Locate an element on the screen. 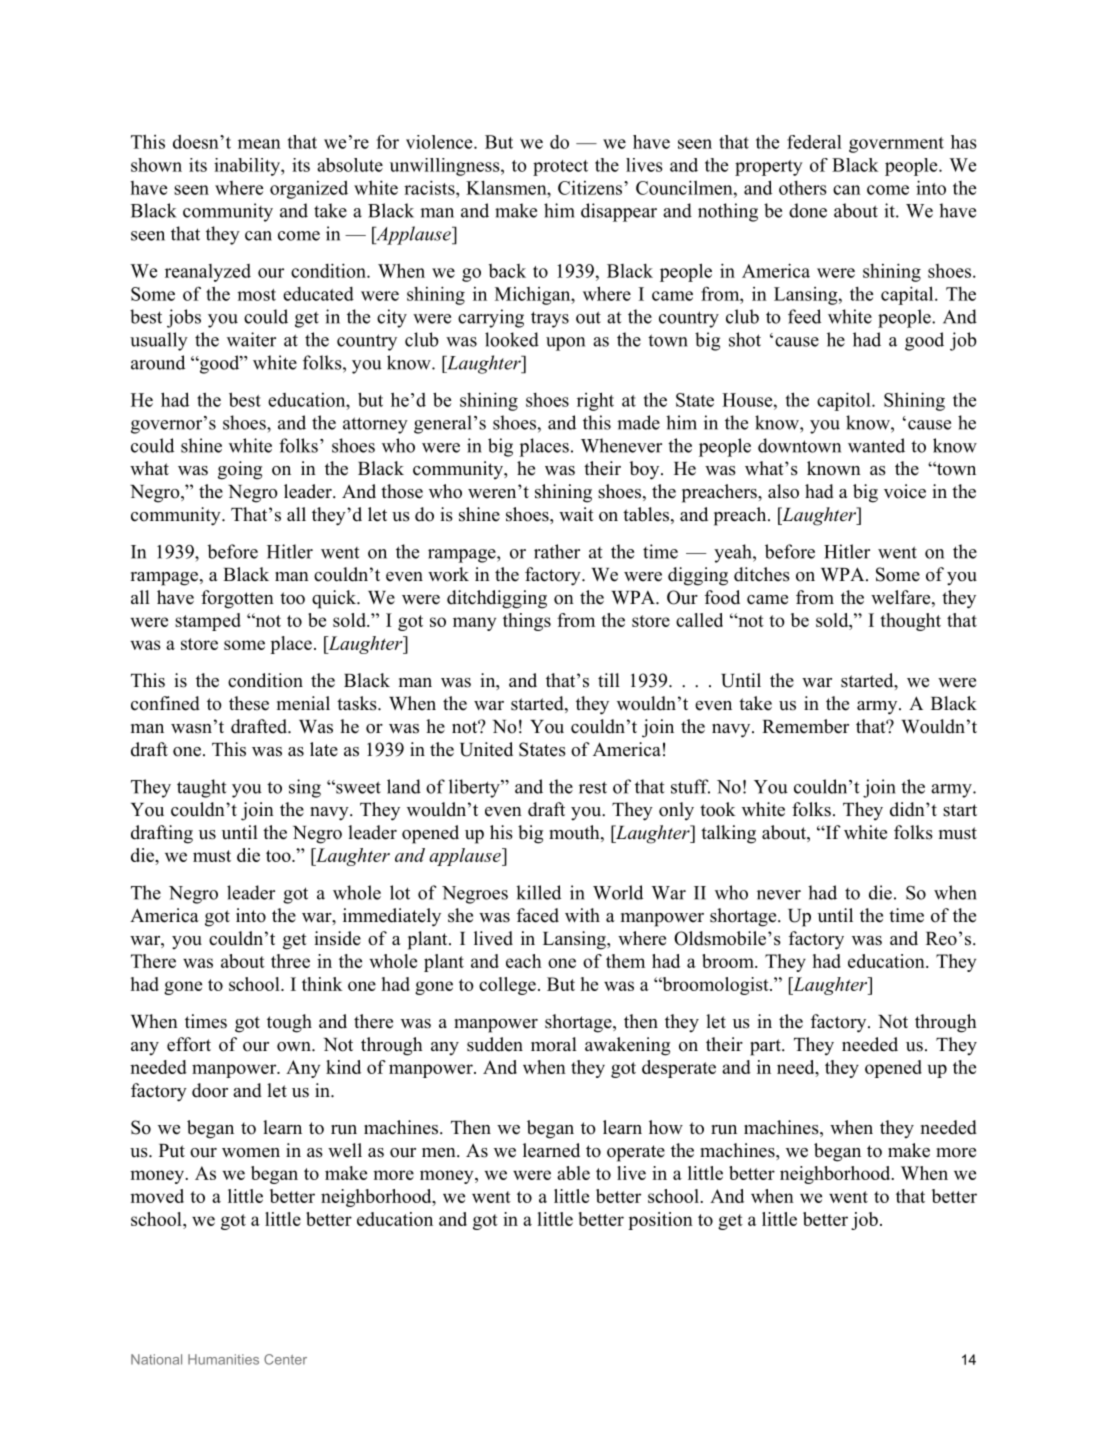 This screenshot has height=1433, width=1107. these is located at coordinates (249, 703).
